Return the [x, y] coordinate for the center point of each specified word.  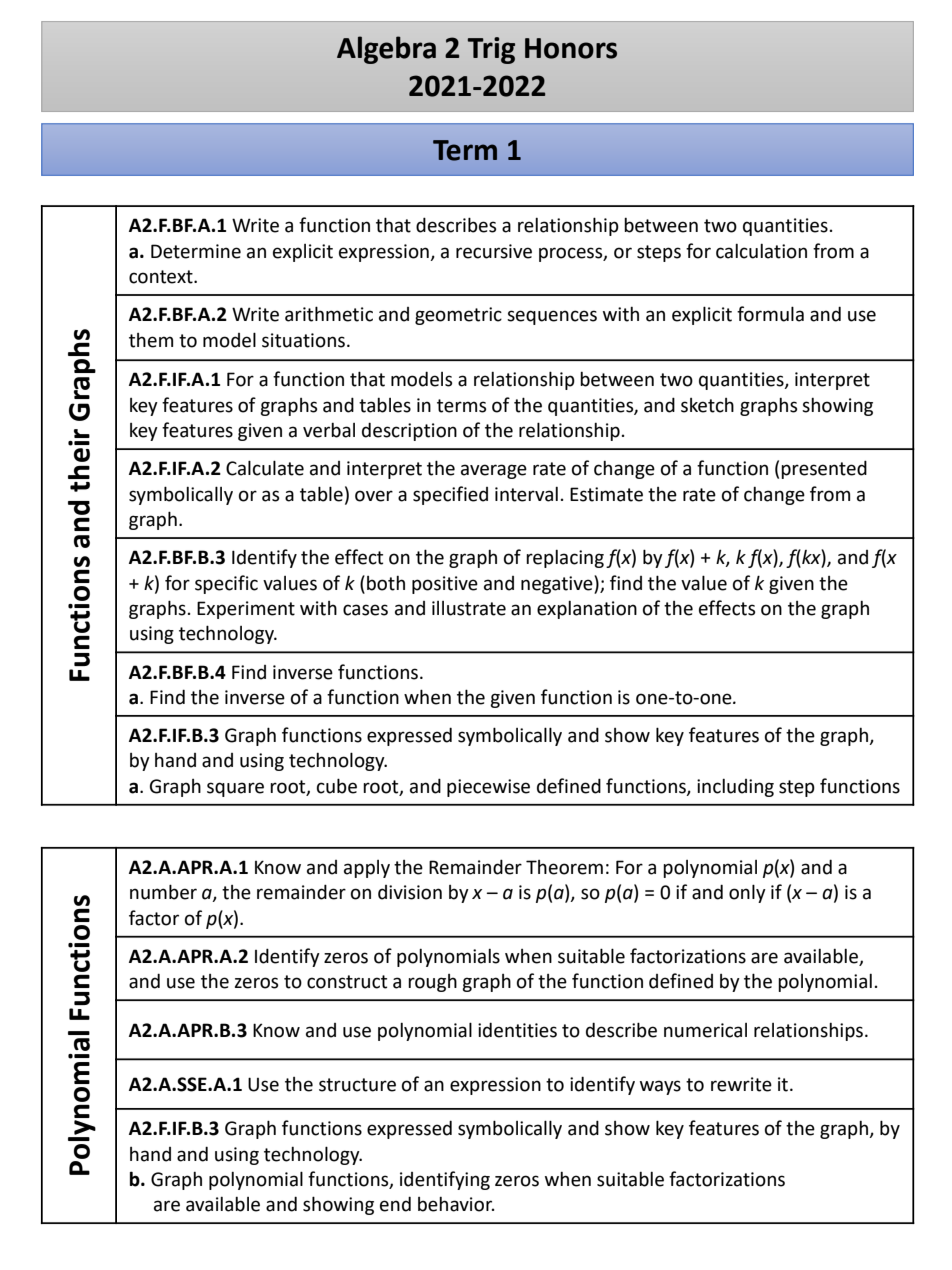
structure [357, 1085]
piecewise [488, 788]
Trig [491, 50]
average [494, 471]
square [235, 789]
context [162, 277]
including [735, 788]
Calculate [265, 468]
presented [824, 469]
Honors [571, 48]
